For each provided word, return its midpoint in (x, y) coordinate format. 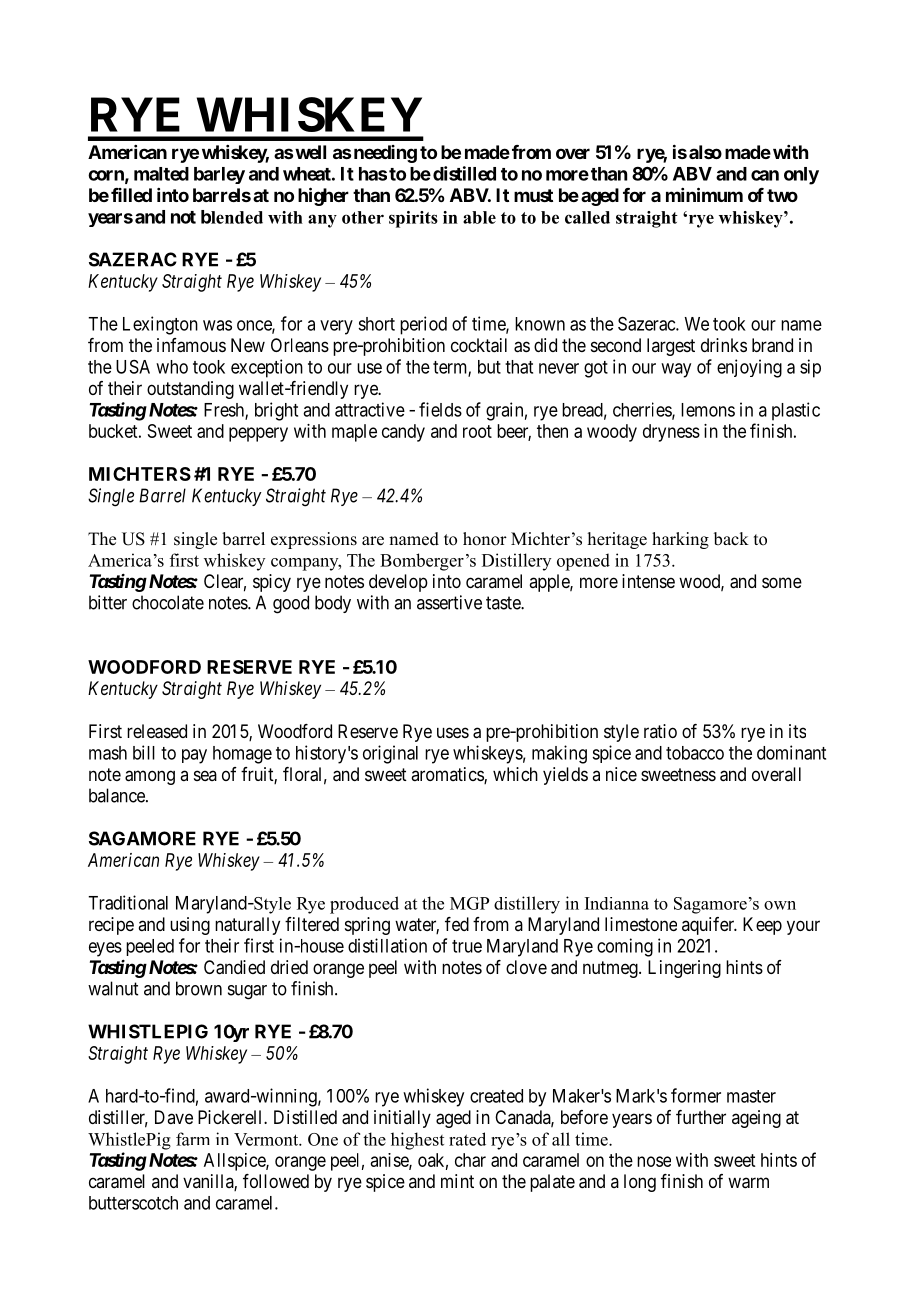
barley (219, 175)
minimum (704, 194)
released (157, 731)
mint (457, 1181)
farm (193, 1139)
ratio (660, 731)
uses (453, 732)
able (479, 217)
